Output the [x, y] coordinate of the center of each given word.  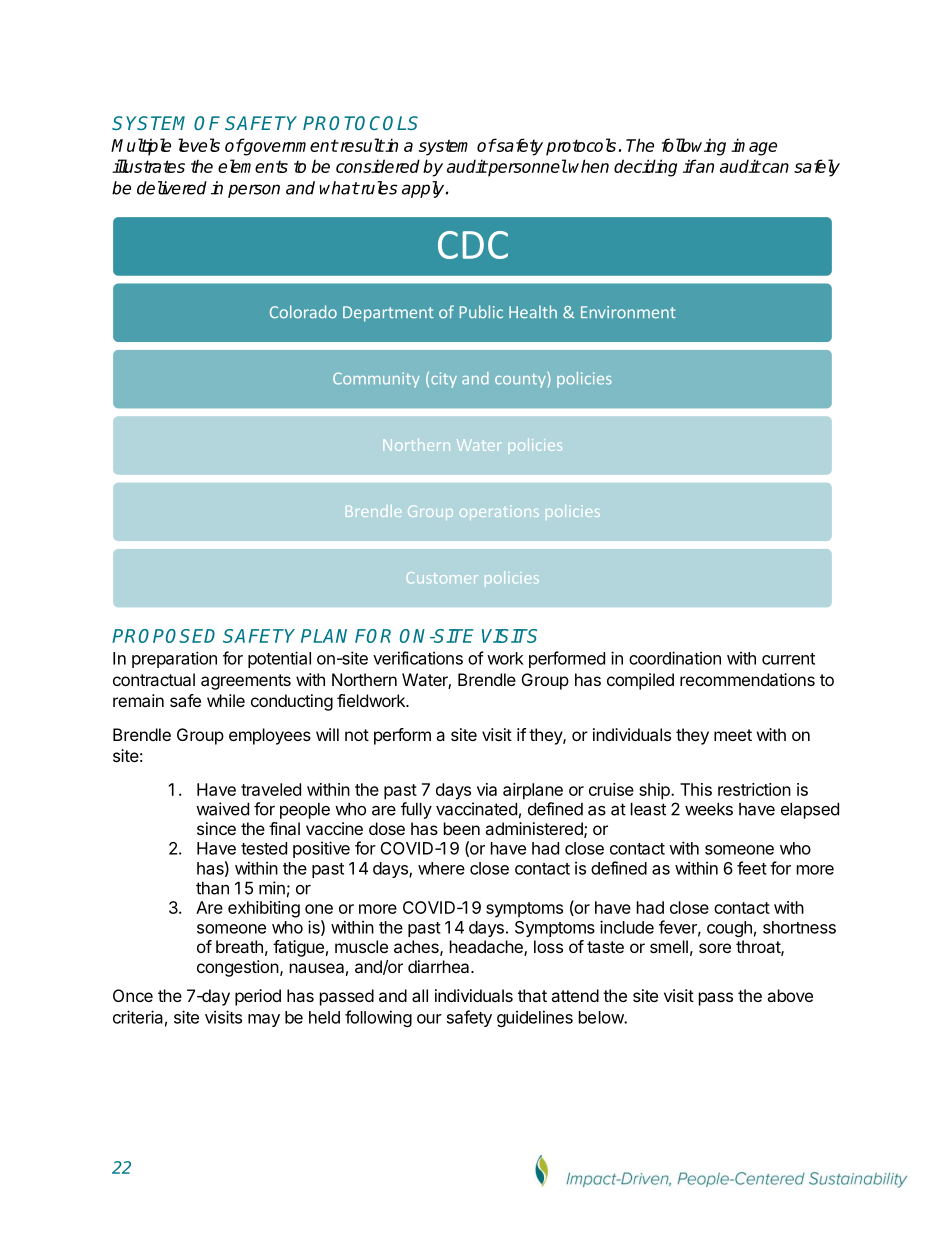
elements [253, 166]
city [444, 380]
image [754, 147]
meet [733, 735]
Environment [628, 312]
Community [376, 380]
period [258, 997]
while [226, 700]
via [487, 789]
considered [378, 166]
